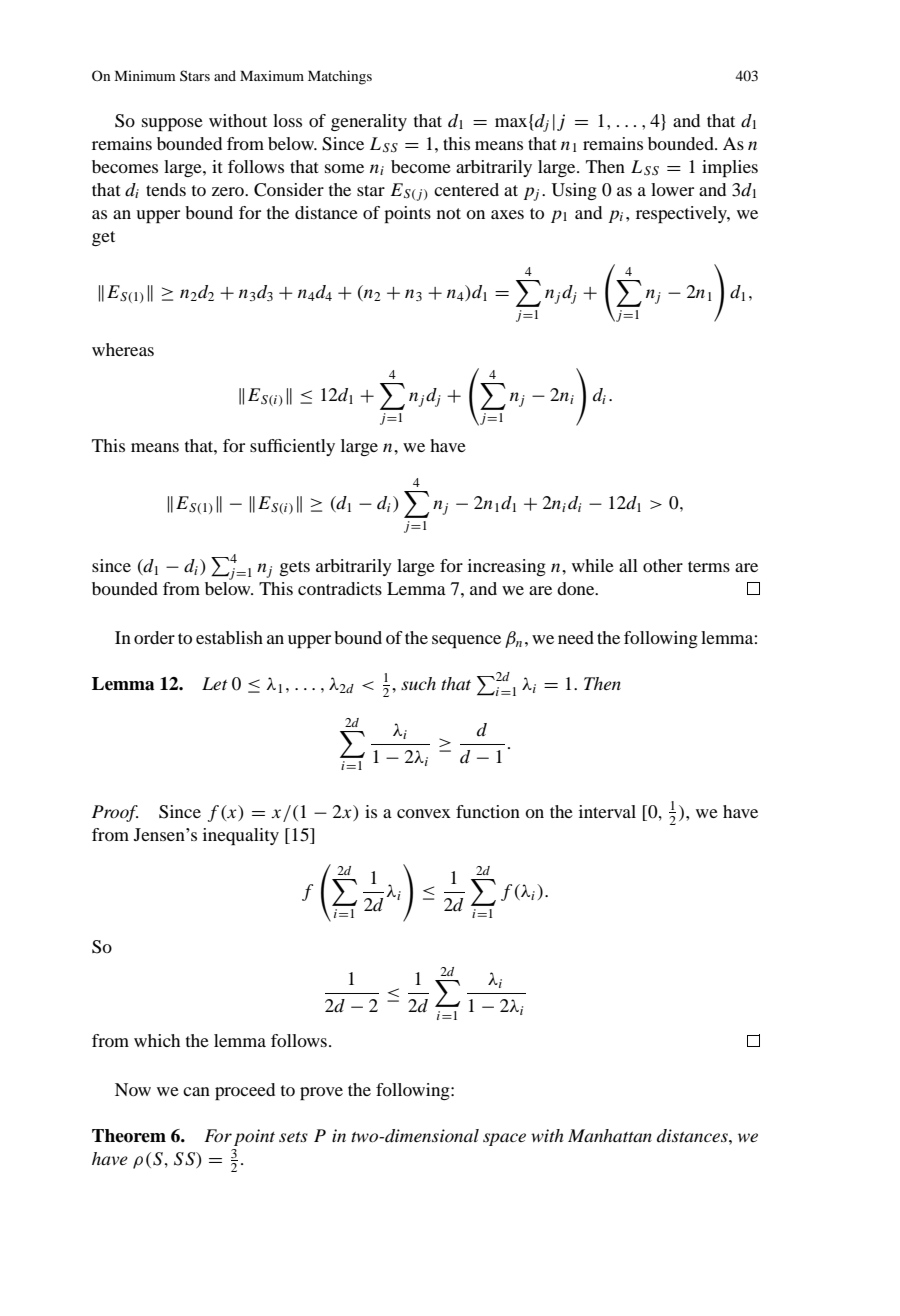 This image has height=1316, width=900. I want to click on order, so click(154, 637).
